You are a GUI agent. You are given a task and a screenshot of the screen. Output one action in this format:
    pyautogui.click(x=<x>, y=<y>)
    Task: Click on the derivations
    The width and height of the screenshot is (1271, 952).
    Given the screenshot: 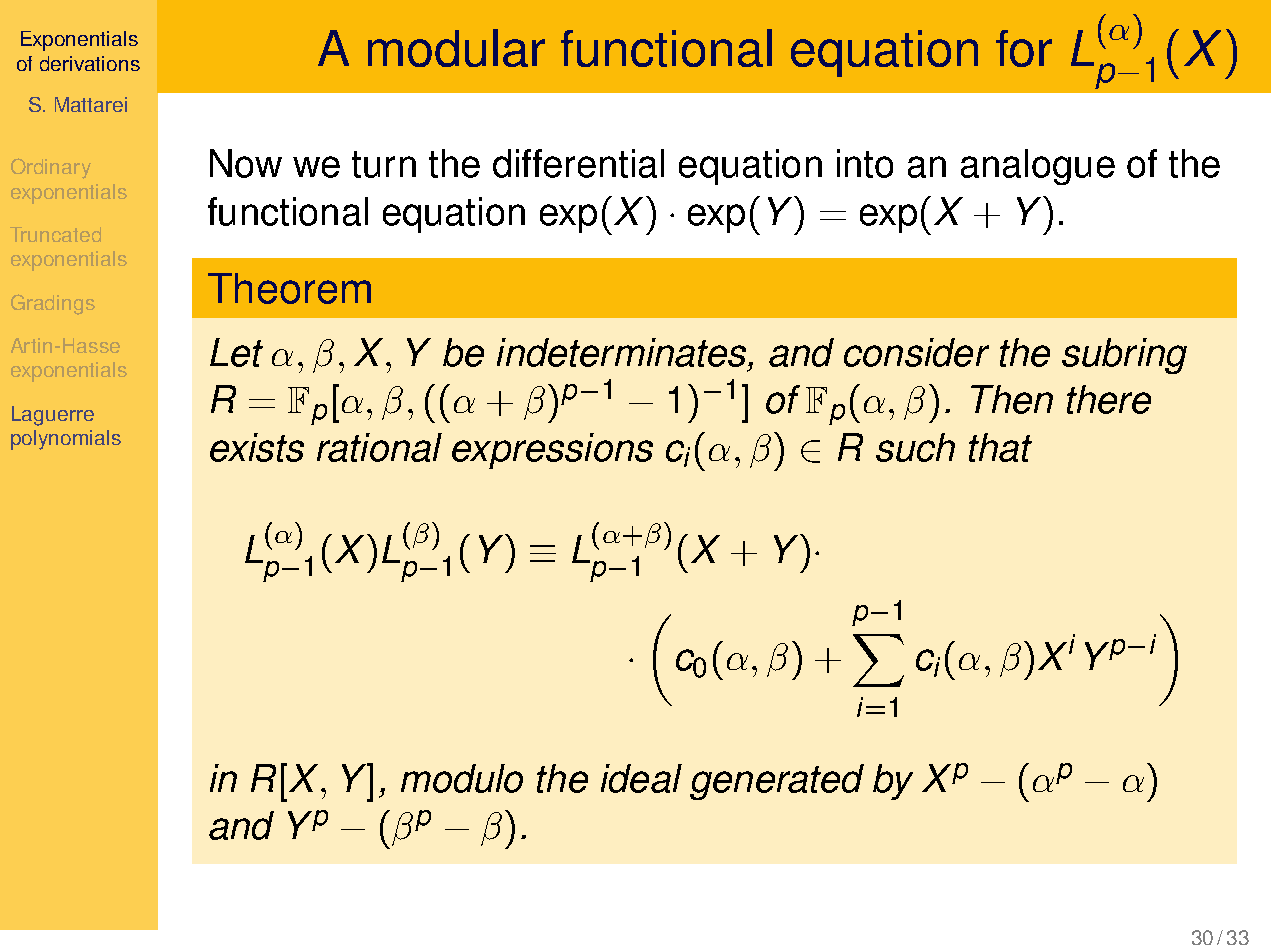 What is the action you would take?
    pyautogui.click(x=90, y=63)
